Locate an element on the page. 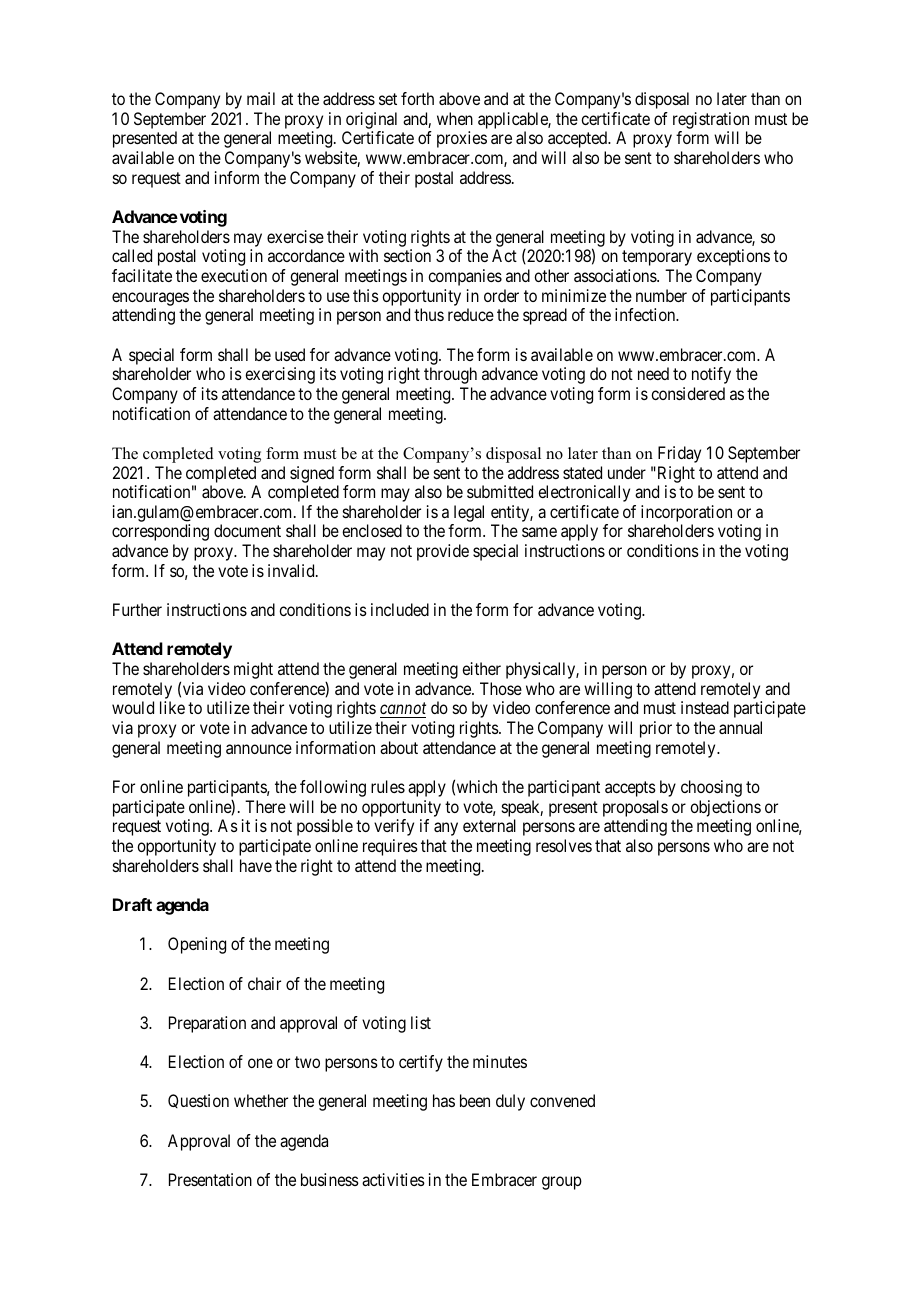 Image resolution: width=924 pixels, height=1308 pixels. whether is located at coordinates (261, 1100).
